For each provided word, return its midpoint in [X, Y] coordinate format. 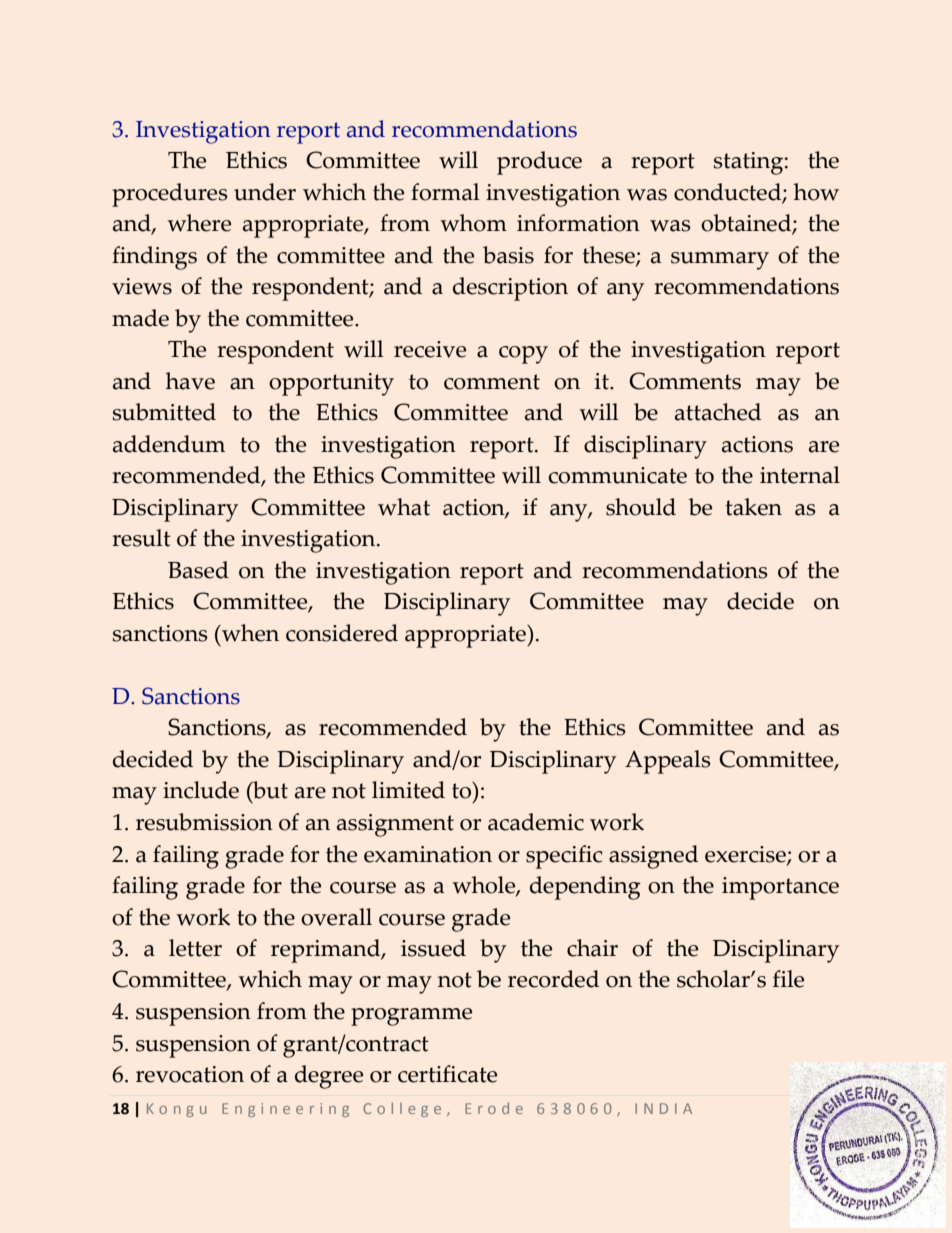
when [249, 633]
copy [523, 355]
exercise [746, 855]
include [201, 790]
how [816, 192]
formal [445, 192]
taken [753, 507]
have [190, 381]
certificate [447, 1074]
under [265, 192]
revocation [190, 1074]
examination [428, 854]
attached [718, 412]
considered [342, 633]
